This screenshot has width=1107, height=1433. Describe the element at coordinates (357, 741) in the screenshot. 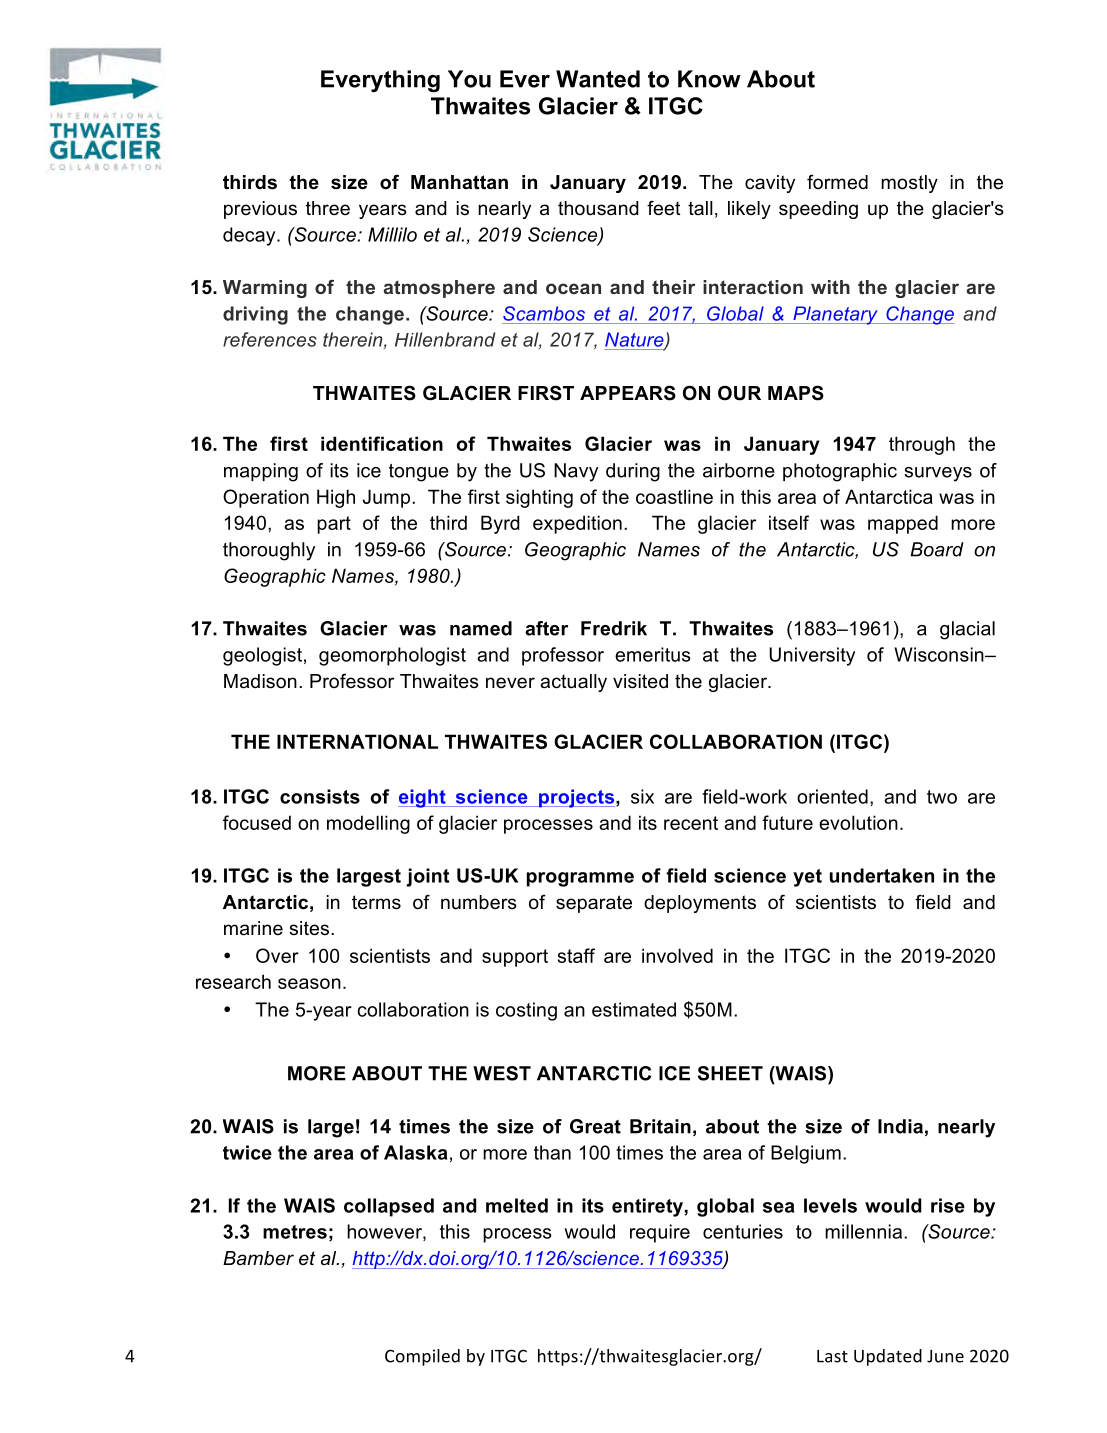

I see `INTERNATIONAL` at that location.
